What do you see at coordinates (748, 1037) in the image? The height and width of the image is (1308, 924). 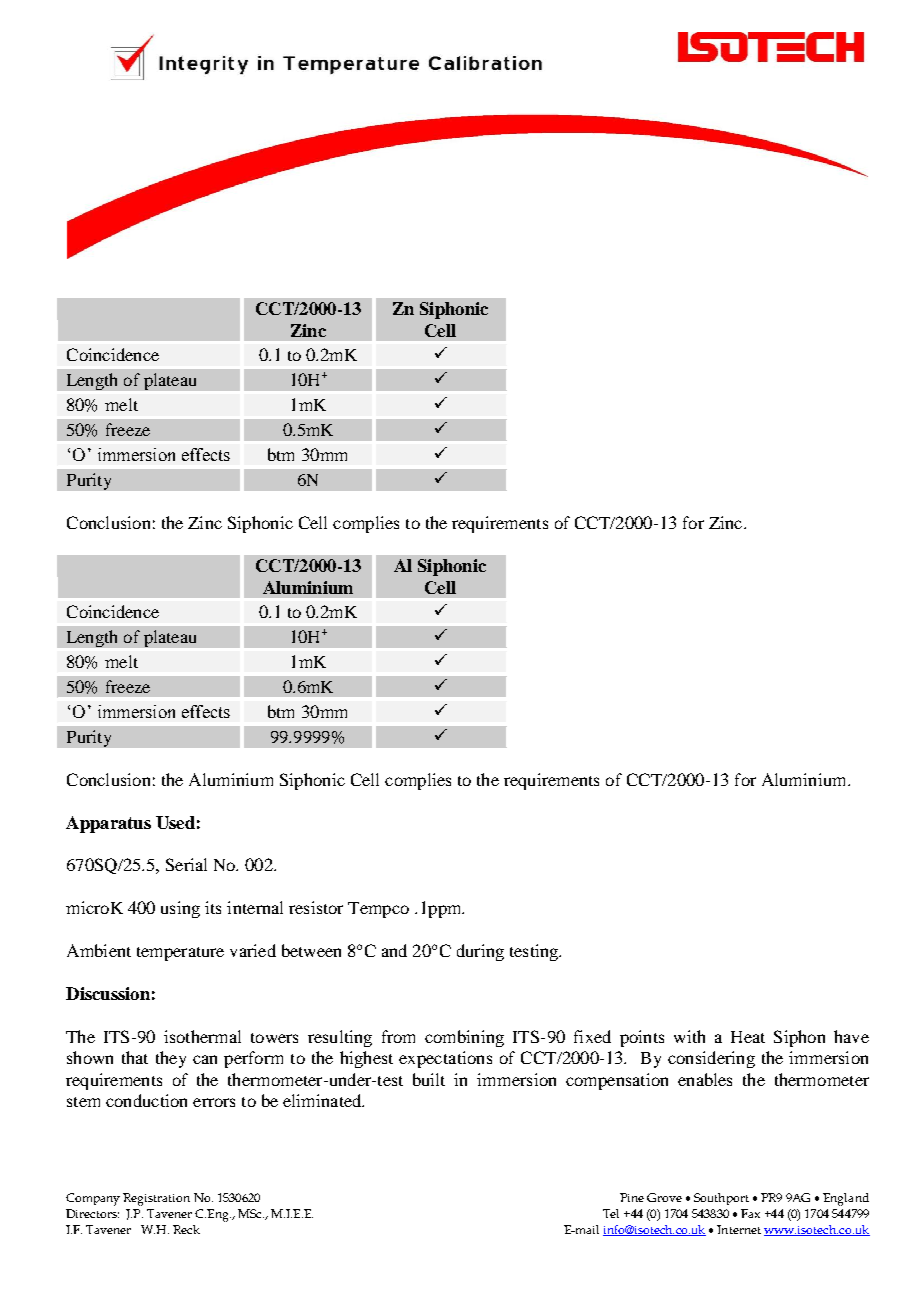 I see `Heat` at bounding box center [748, 1037].
